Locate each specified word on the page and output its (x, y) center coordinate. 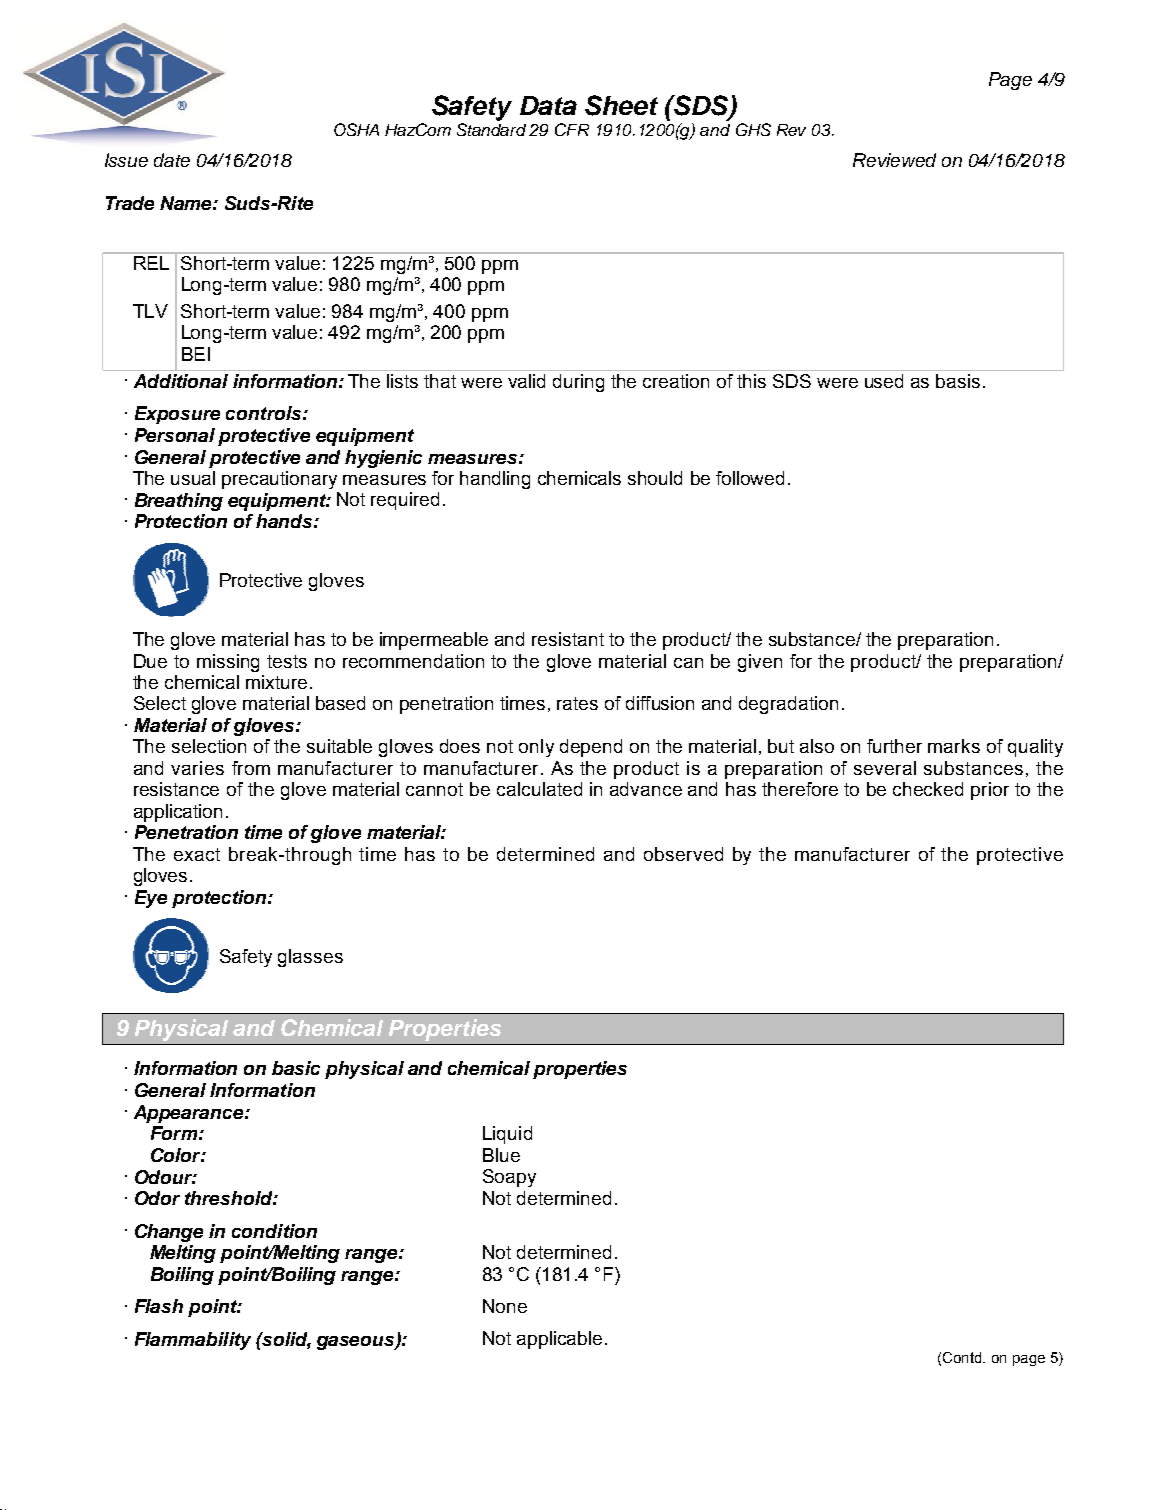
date (172, 160)
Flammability (193, 1341)
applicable (559, 1340)
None (505, 1306)
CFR (572, 129)
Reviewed (894, 160)
